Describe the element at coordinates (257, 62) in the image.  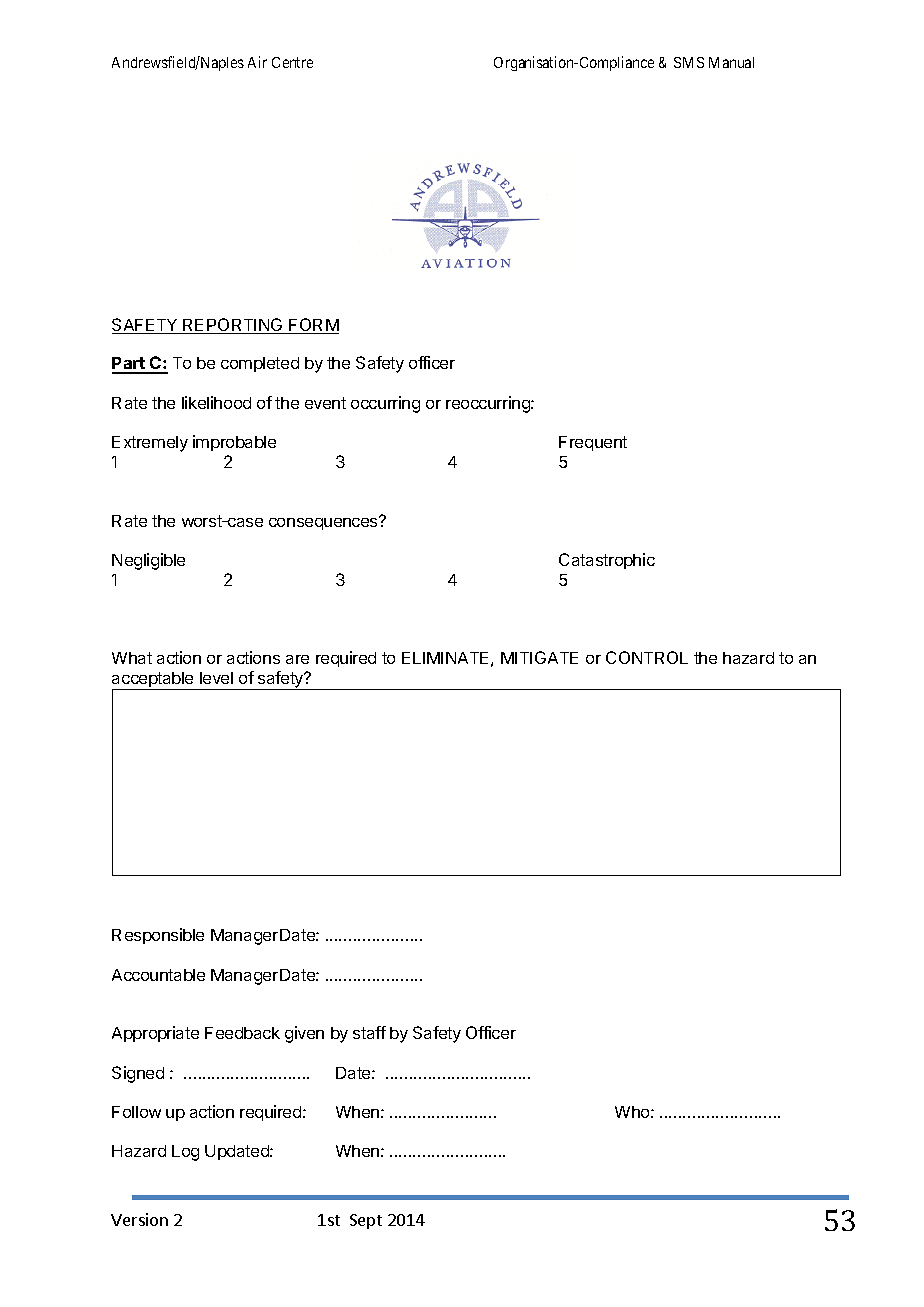
I see `Air` at that location.
